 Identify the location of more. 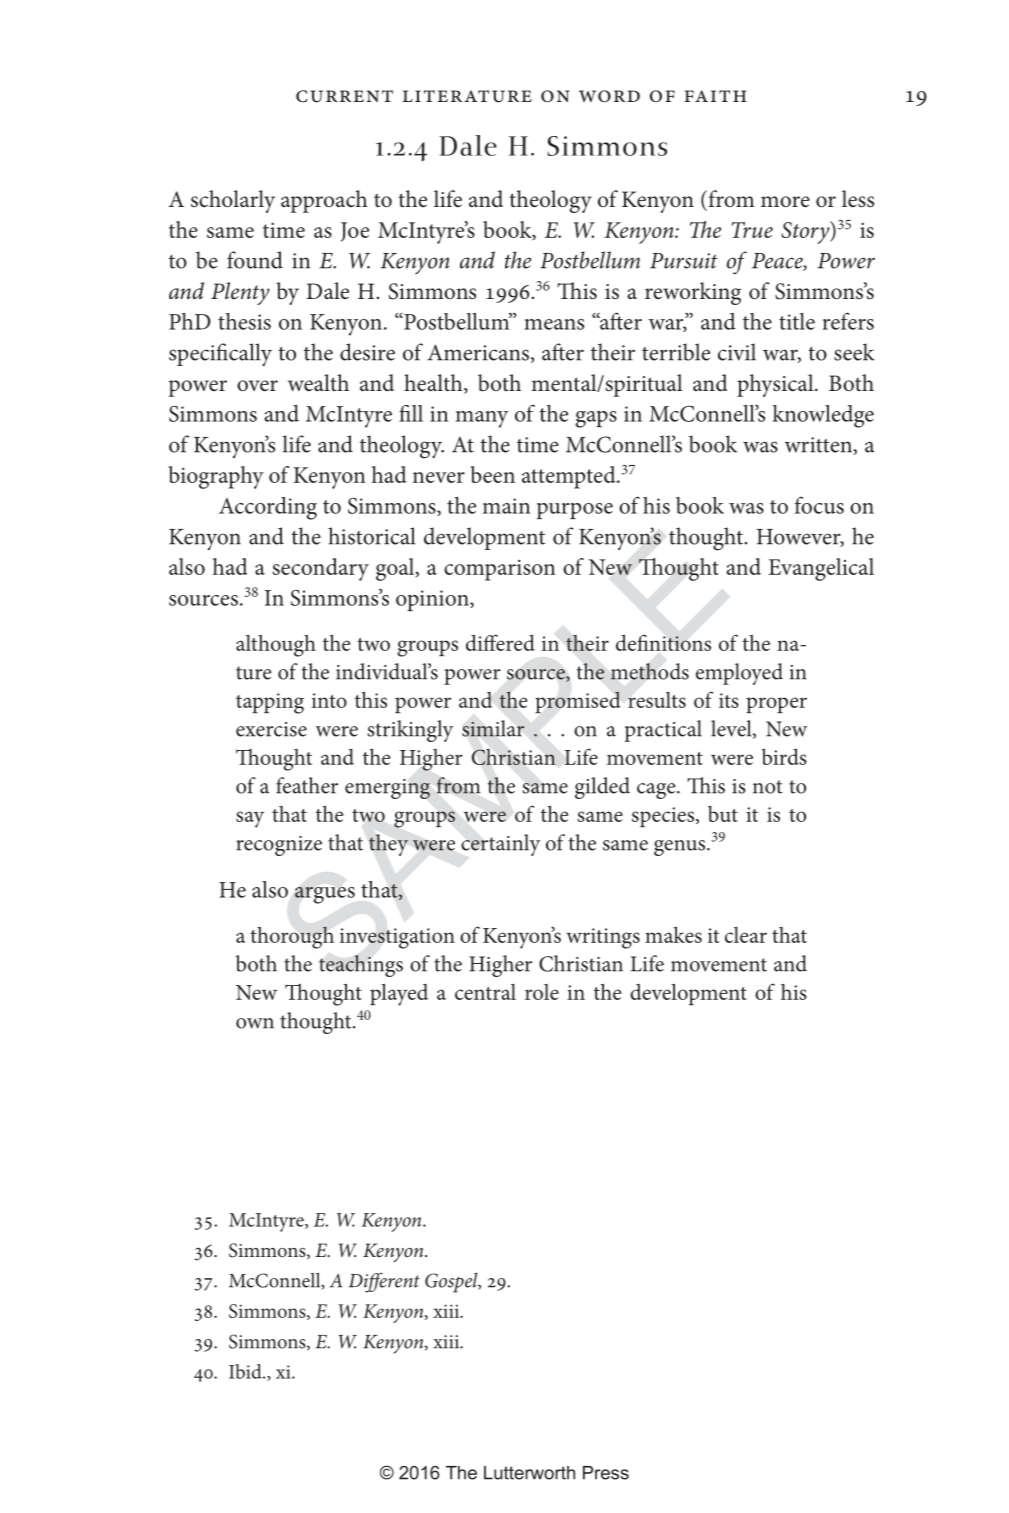
(785, 202).
